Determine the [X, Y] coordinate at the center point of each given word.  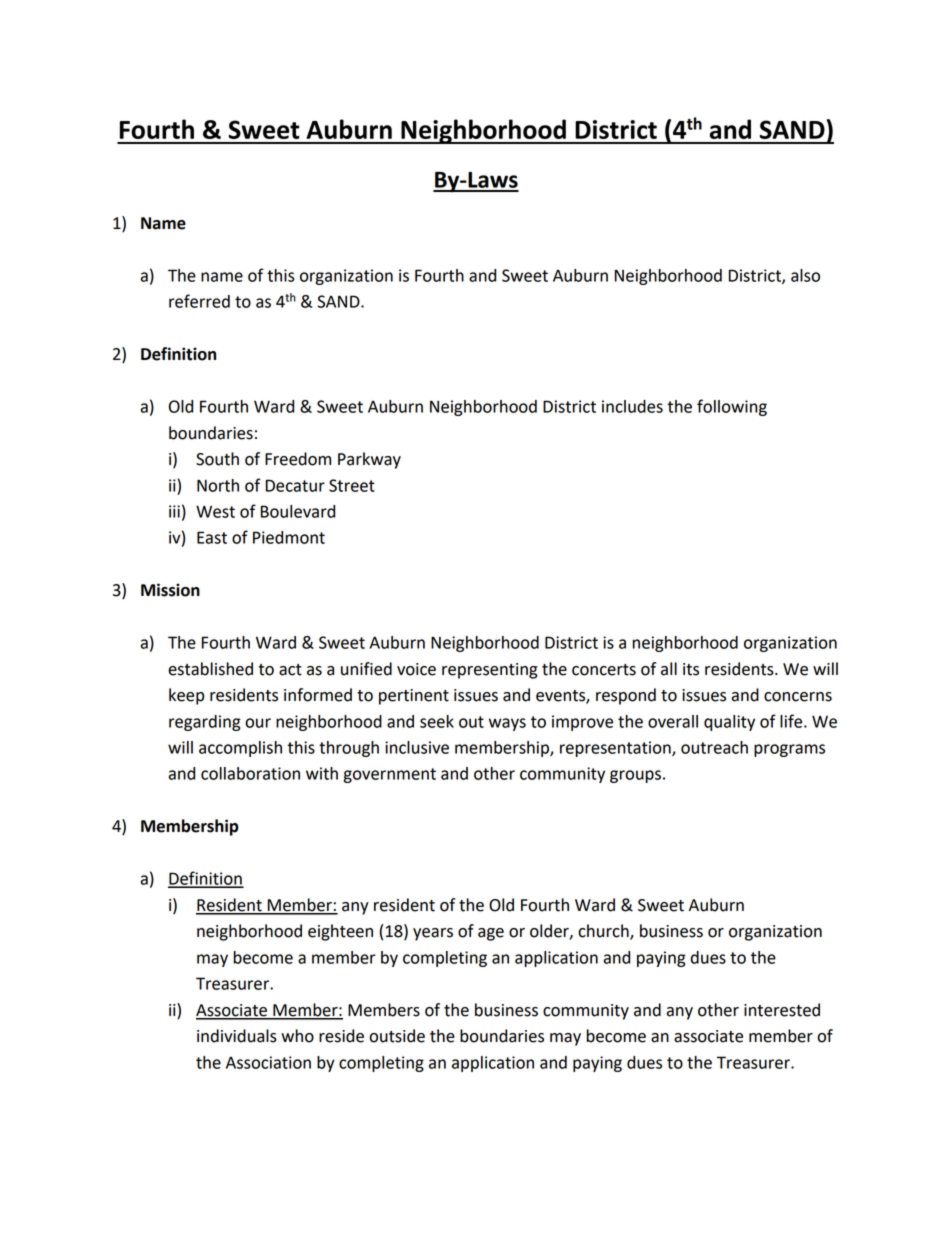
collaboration [250, 773]
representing [490, 671]
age [491, 934]
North [218, 485]
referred [199, 301]
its [691, 669]
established [210, 669]
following [732, 407]
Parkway [369, 460]
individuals [237, 1036]
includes [632, 406]
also [805, 275]
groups [635, 776]
